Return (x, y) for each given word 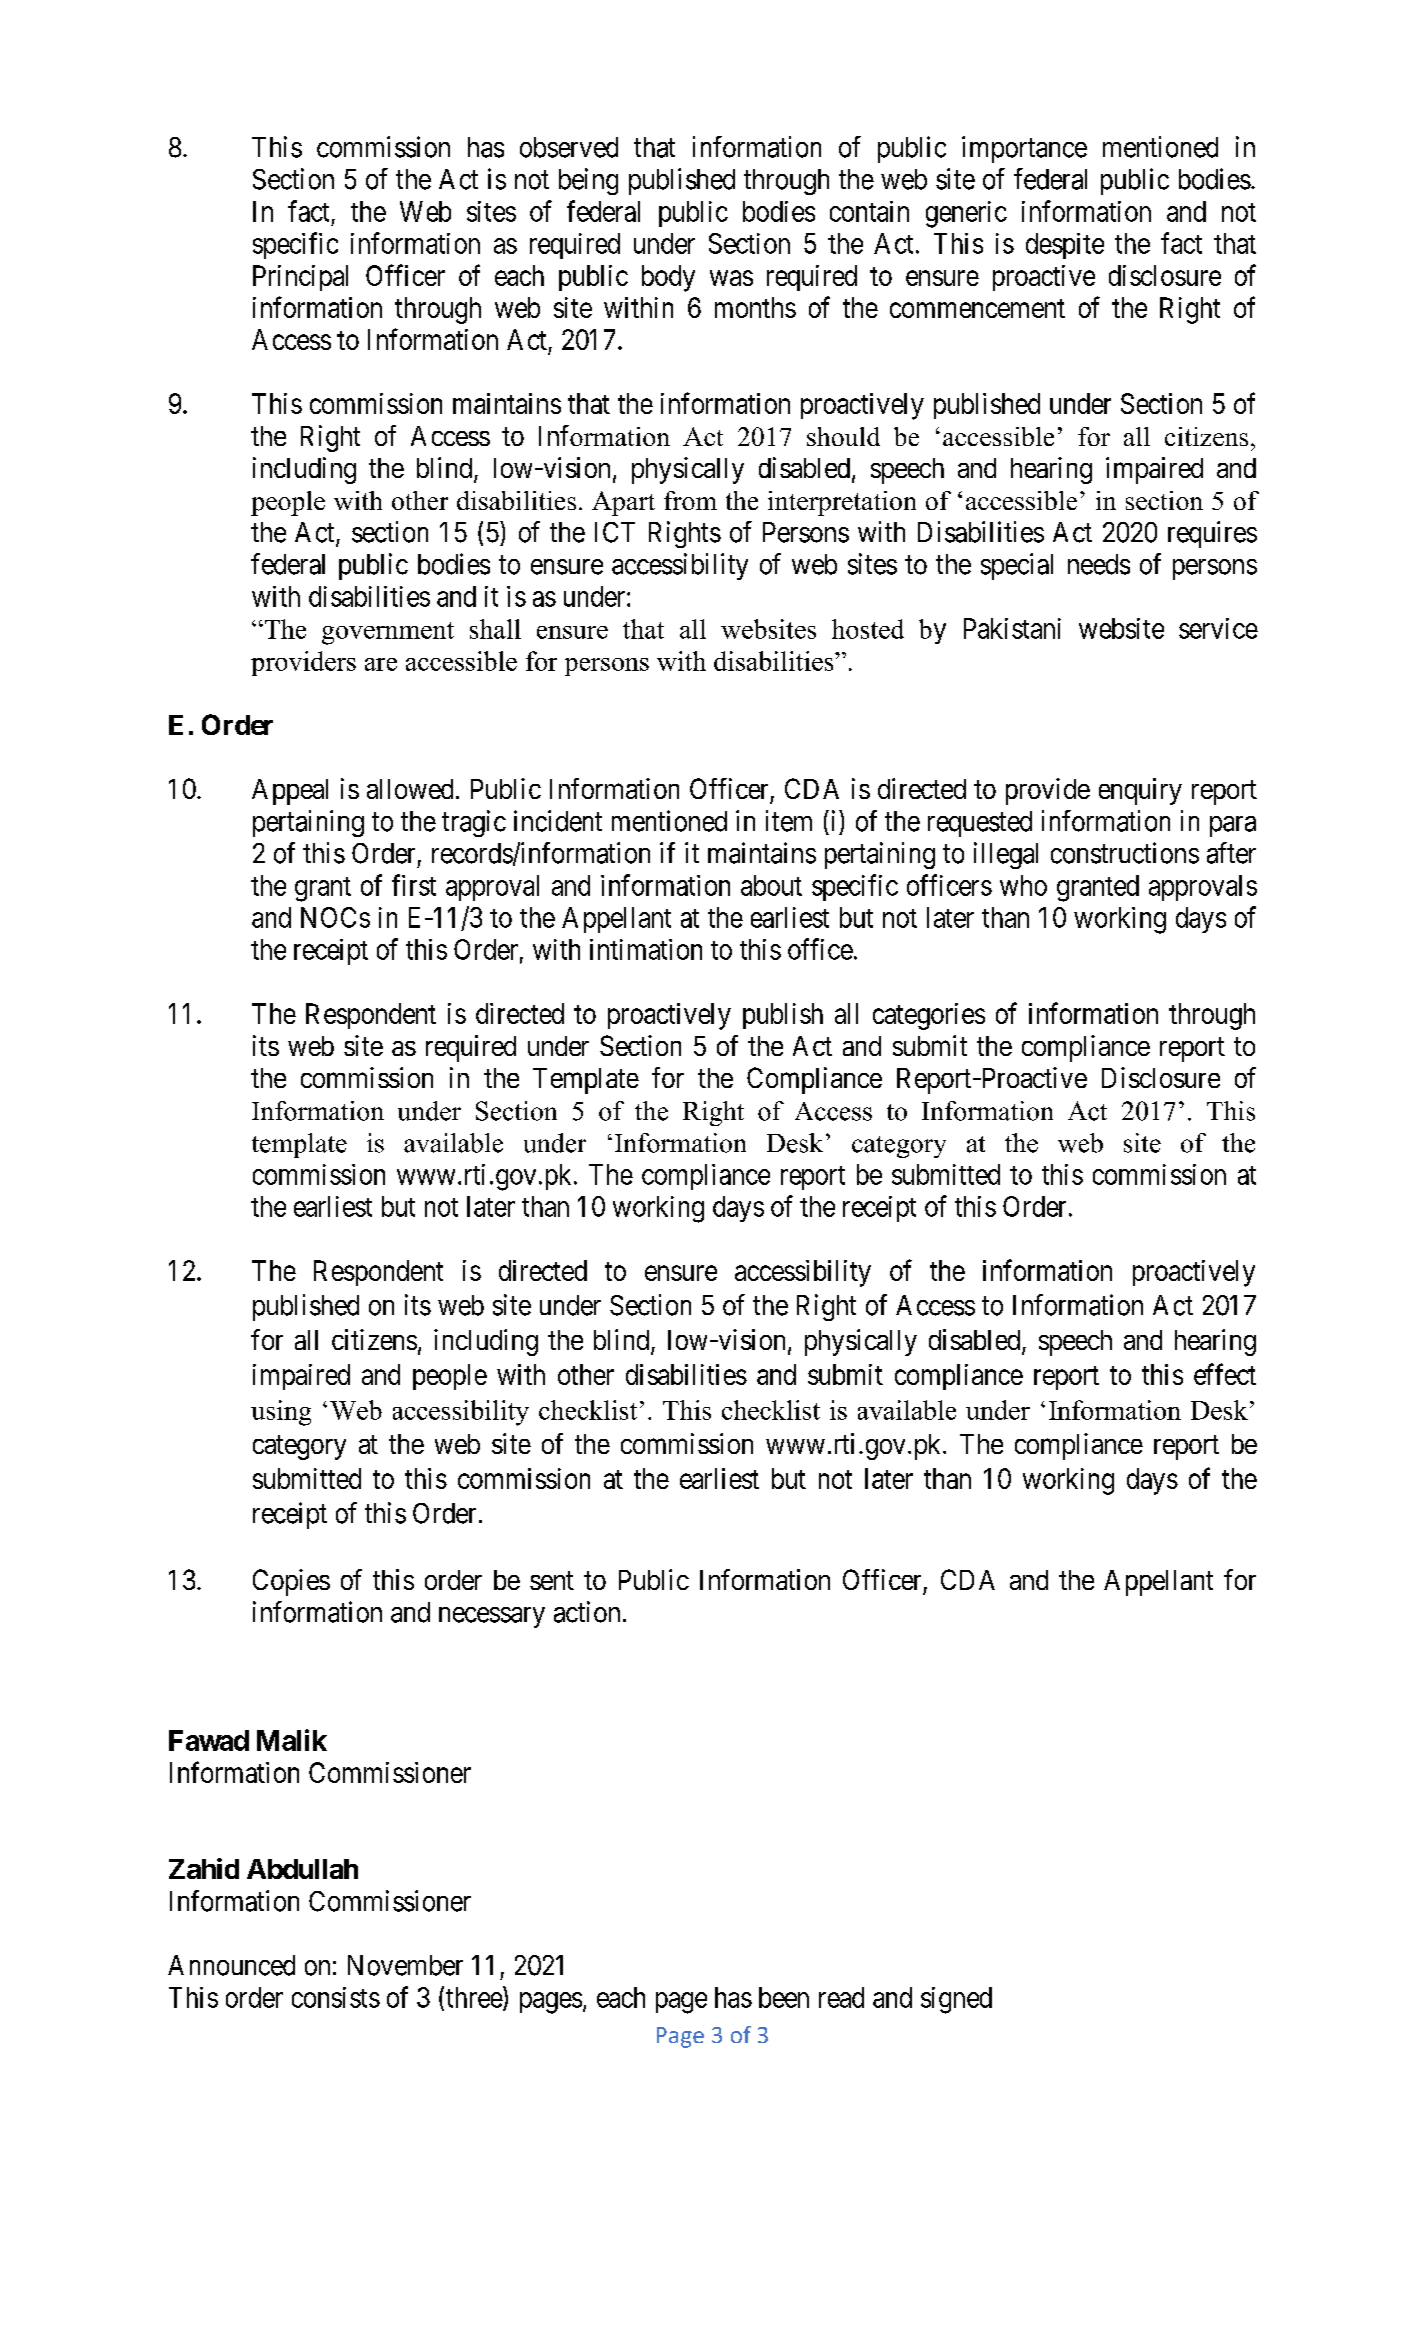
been (784, 1997)
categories (929, 1016)
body (668, 278)
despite (1065, 246)
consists (336, 1997)
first (414, 885)
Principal (300, 278)
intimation (646, 949)
